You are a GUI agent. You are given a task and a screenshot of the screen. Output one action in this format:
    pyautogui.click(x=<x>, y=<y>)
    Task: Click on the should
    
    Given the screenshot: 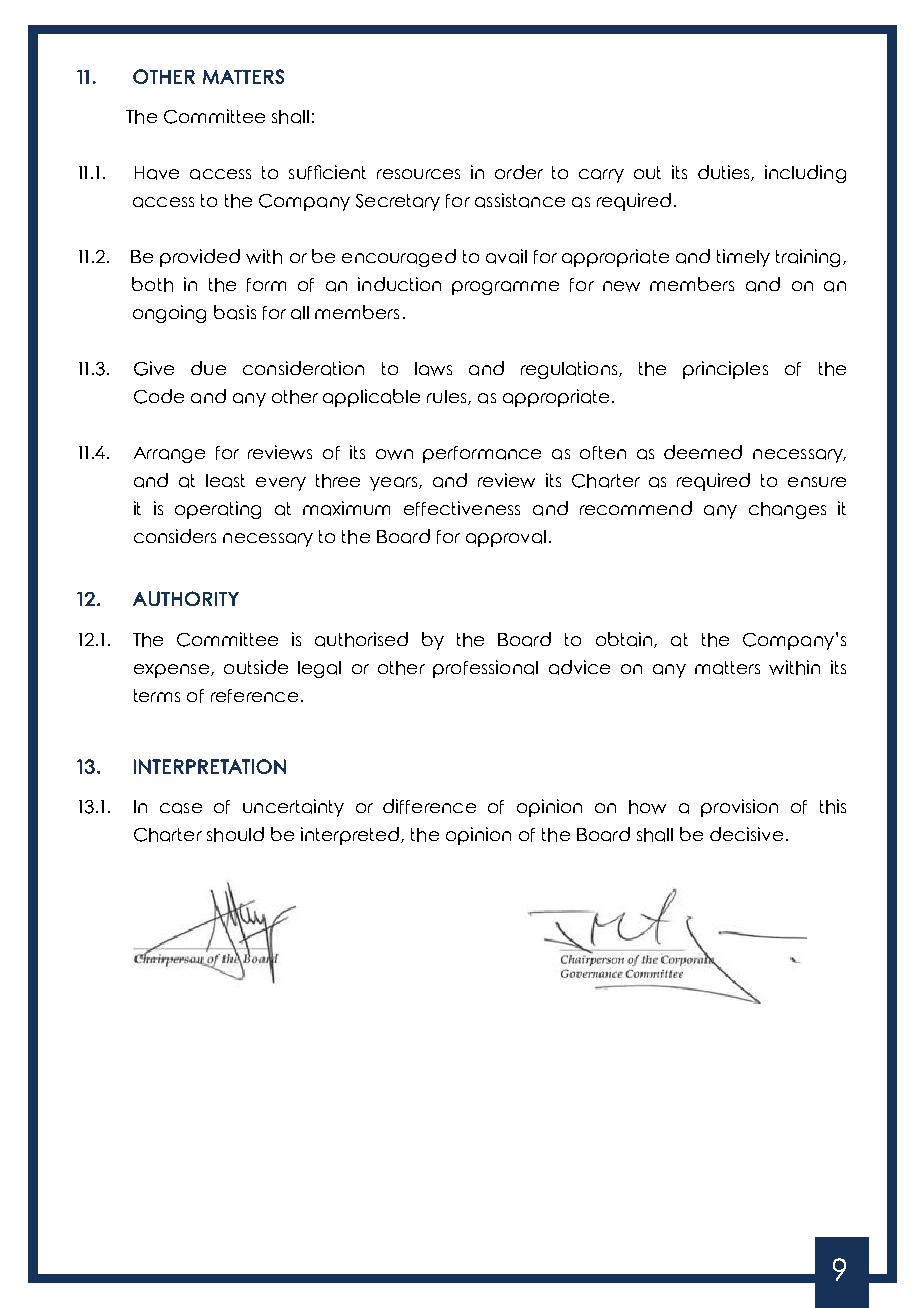 What is the action you would take?
    pyautogui.click(x=235, y=834)
